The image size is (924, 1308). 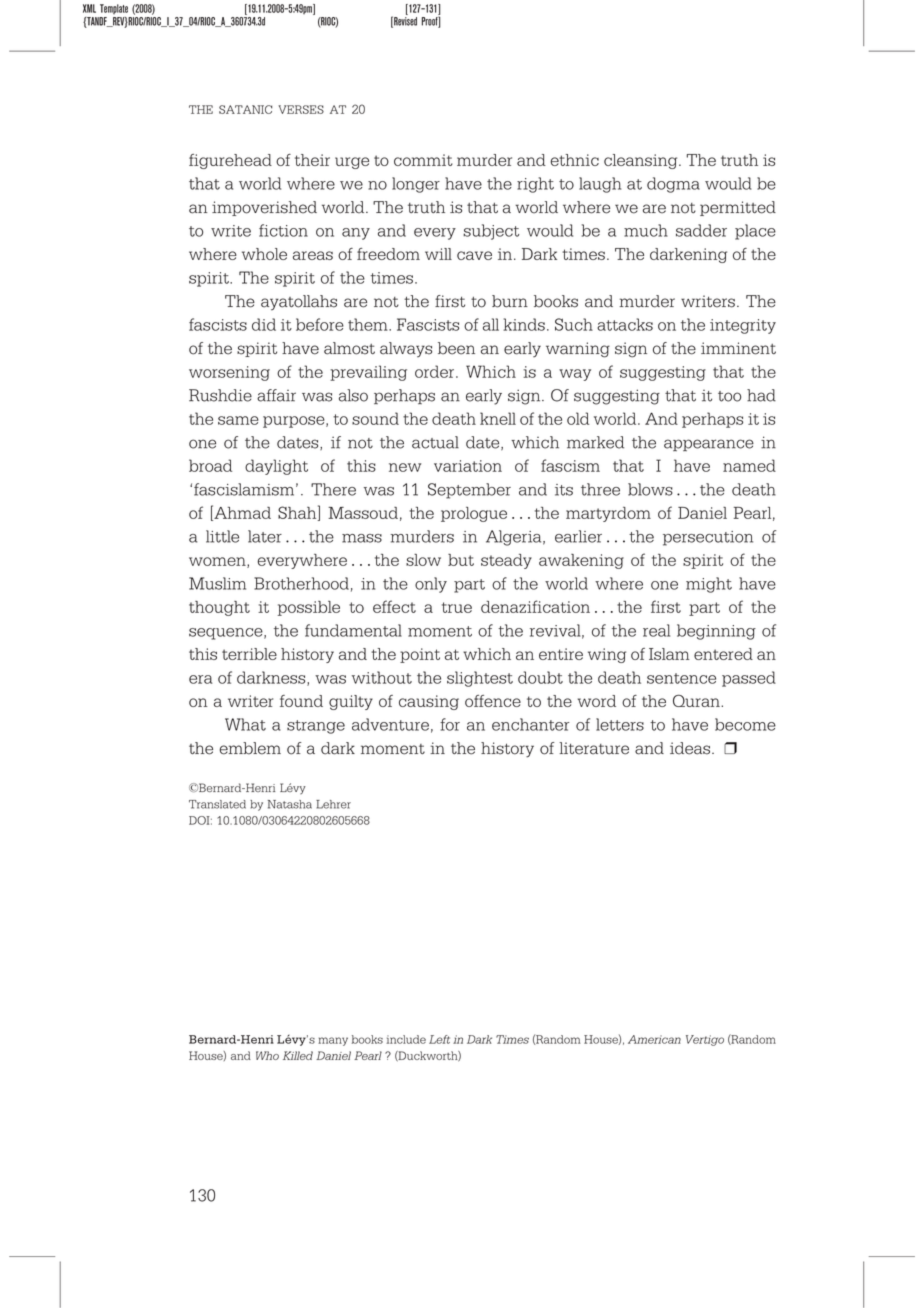 I want to click on cleansing, so click(x=642, y=161).
